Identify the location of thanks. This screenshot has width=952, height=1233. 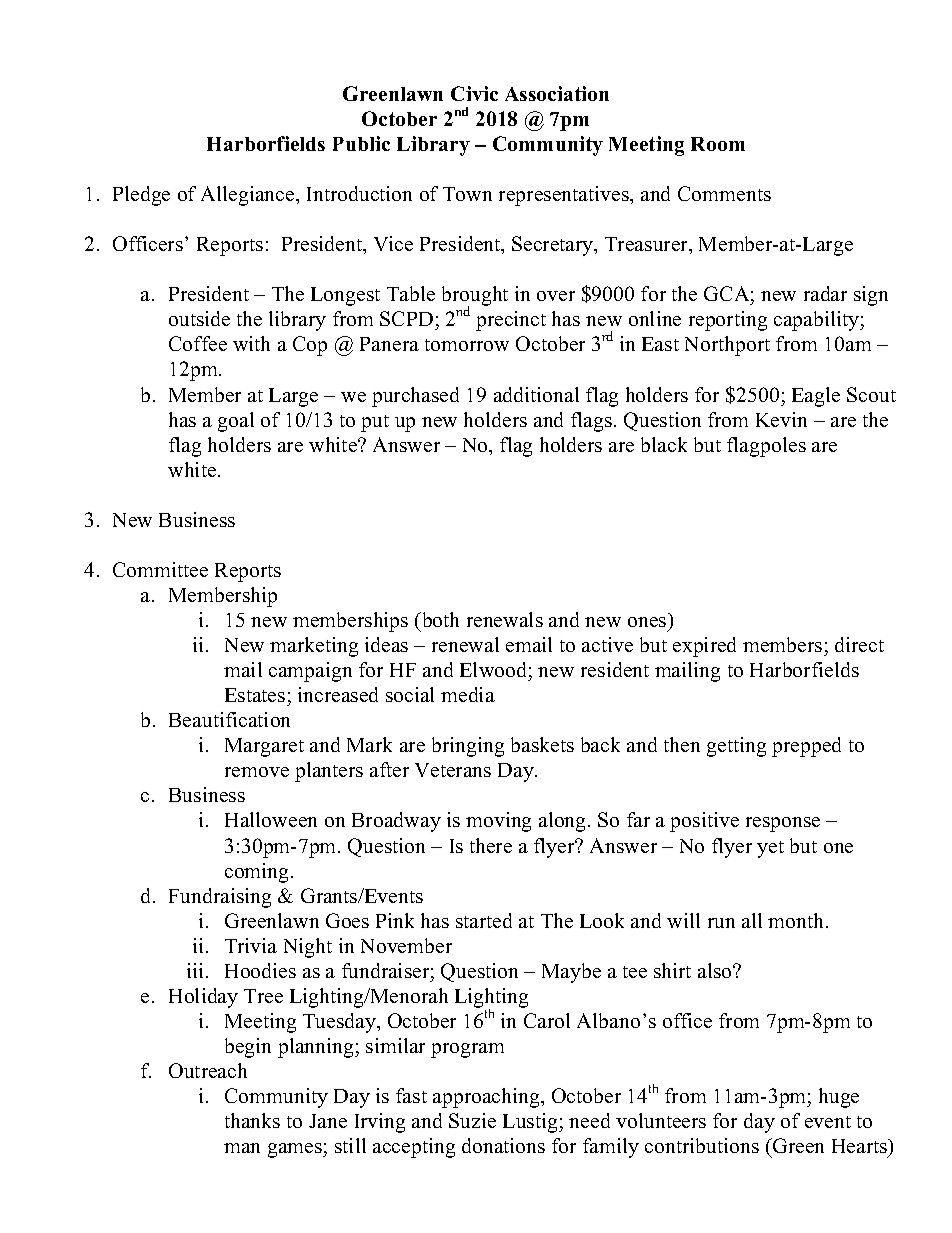
(252, 1120).
